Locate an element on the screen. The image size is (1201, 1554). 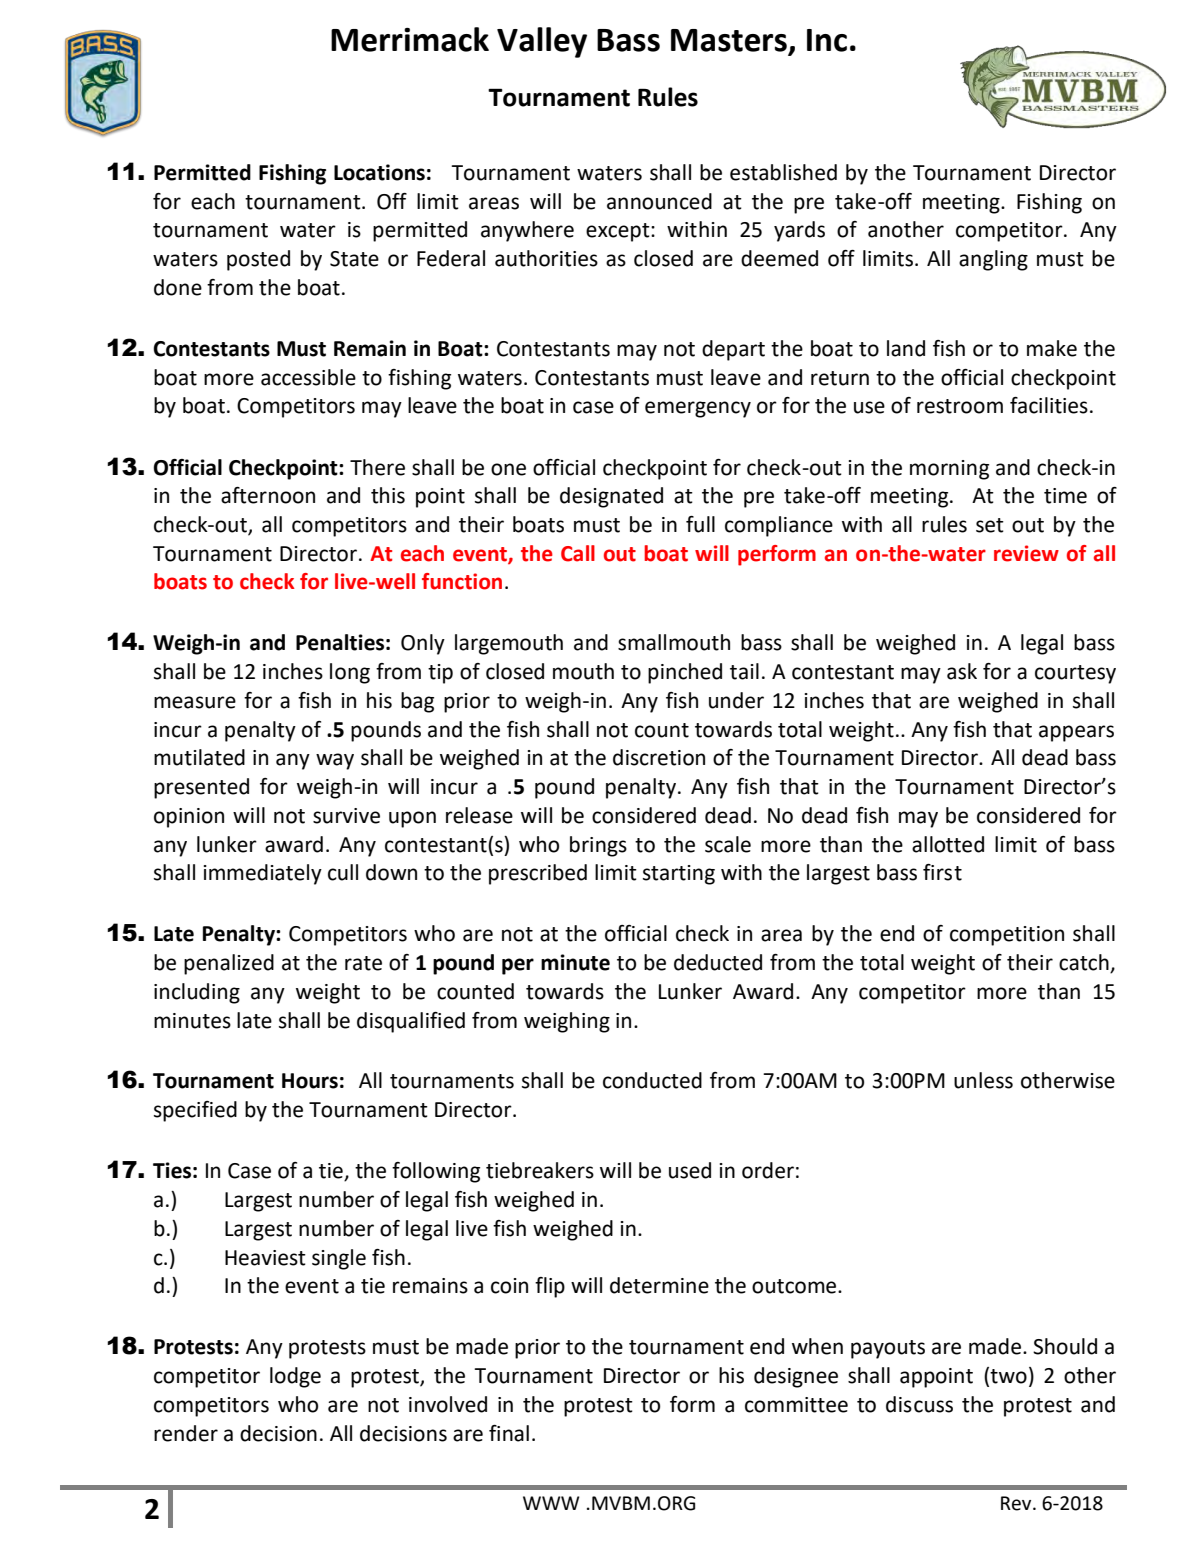
restroom is located at coordinates (960, 406).
